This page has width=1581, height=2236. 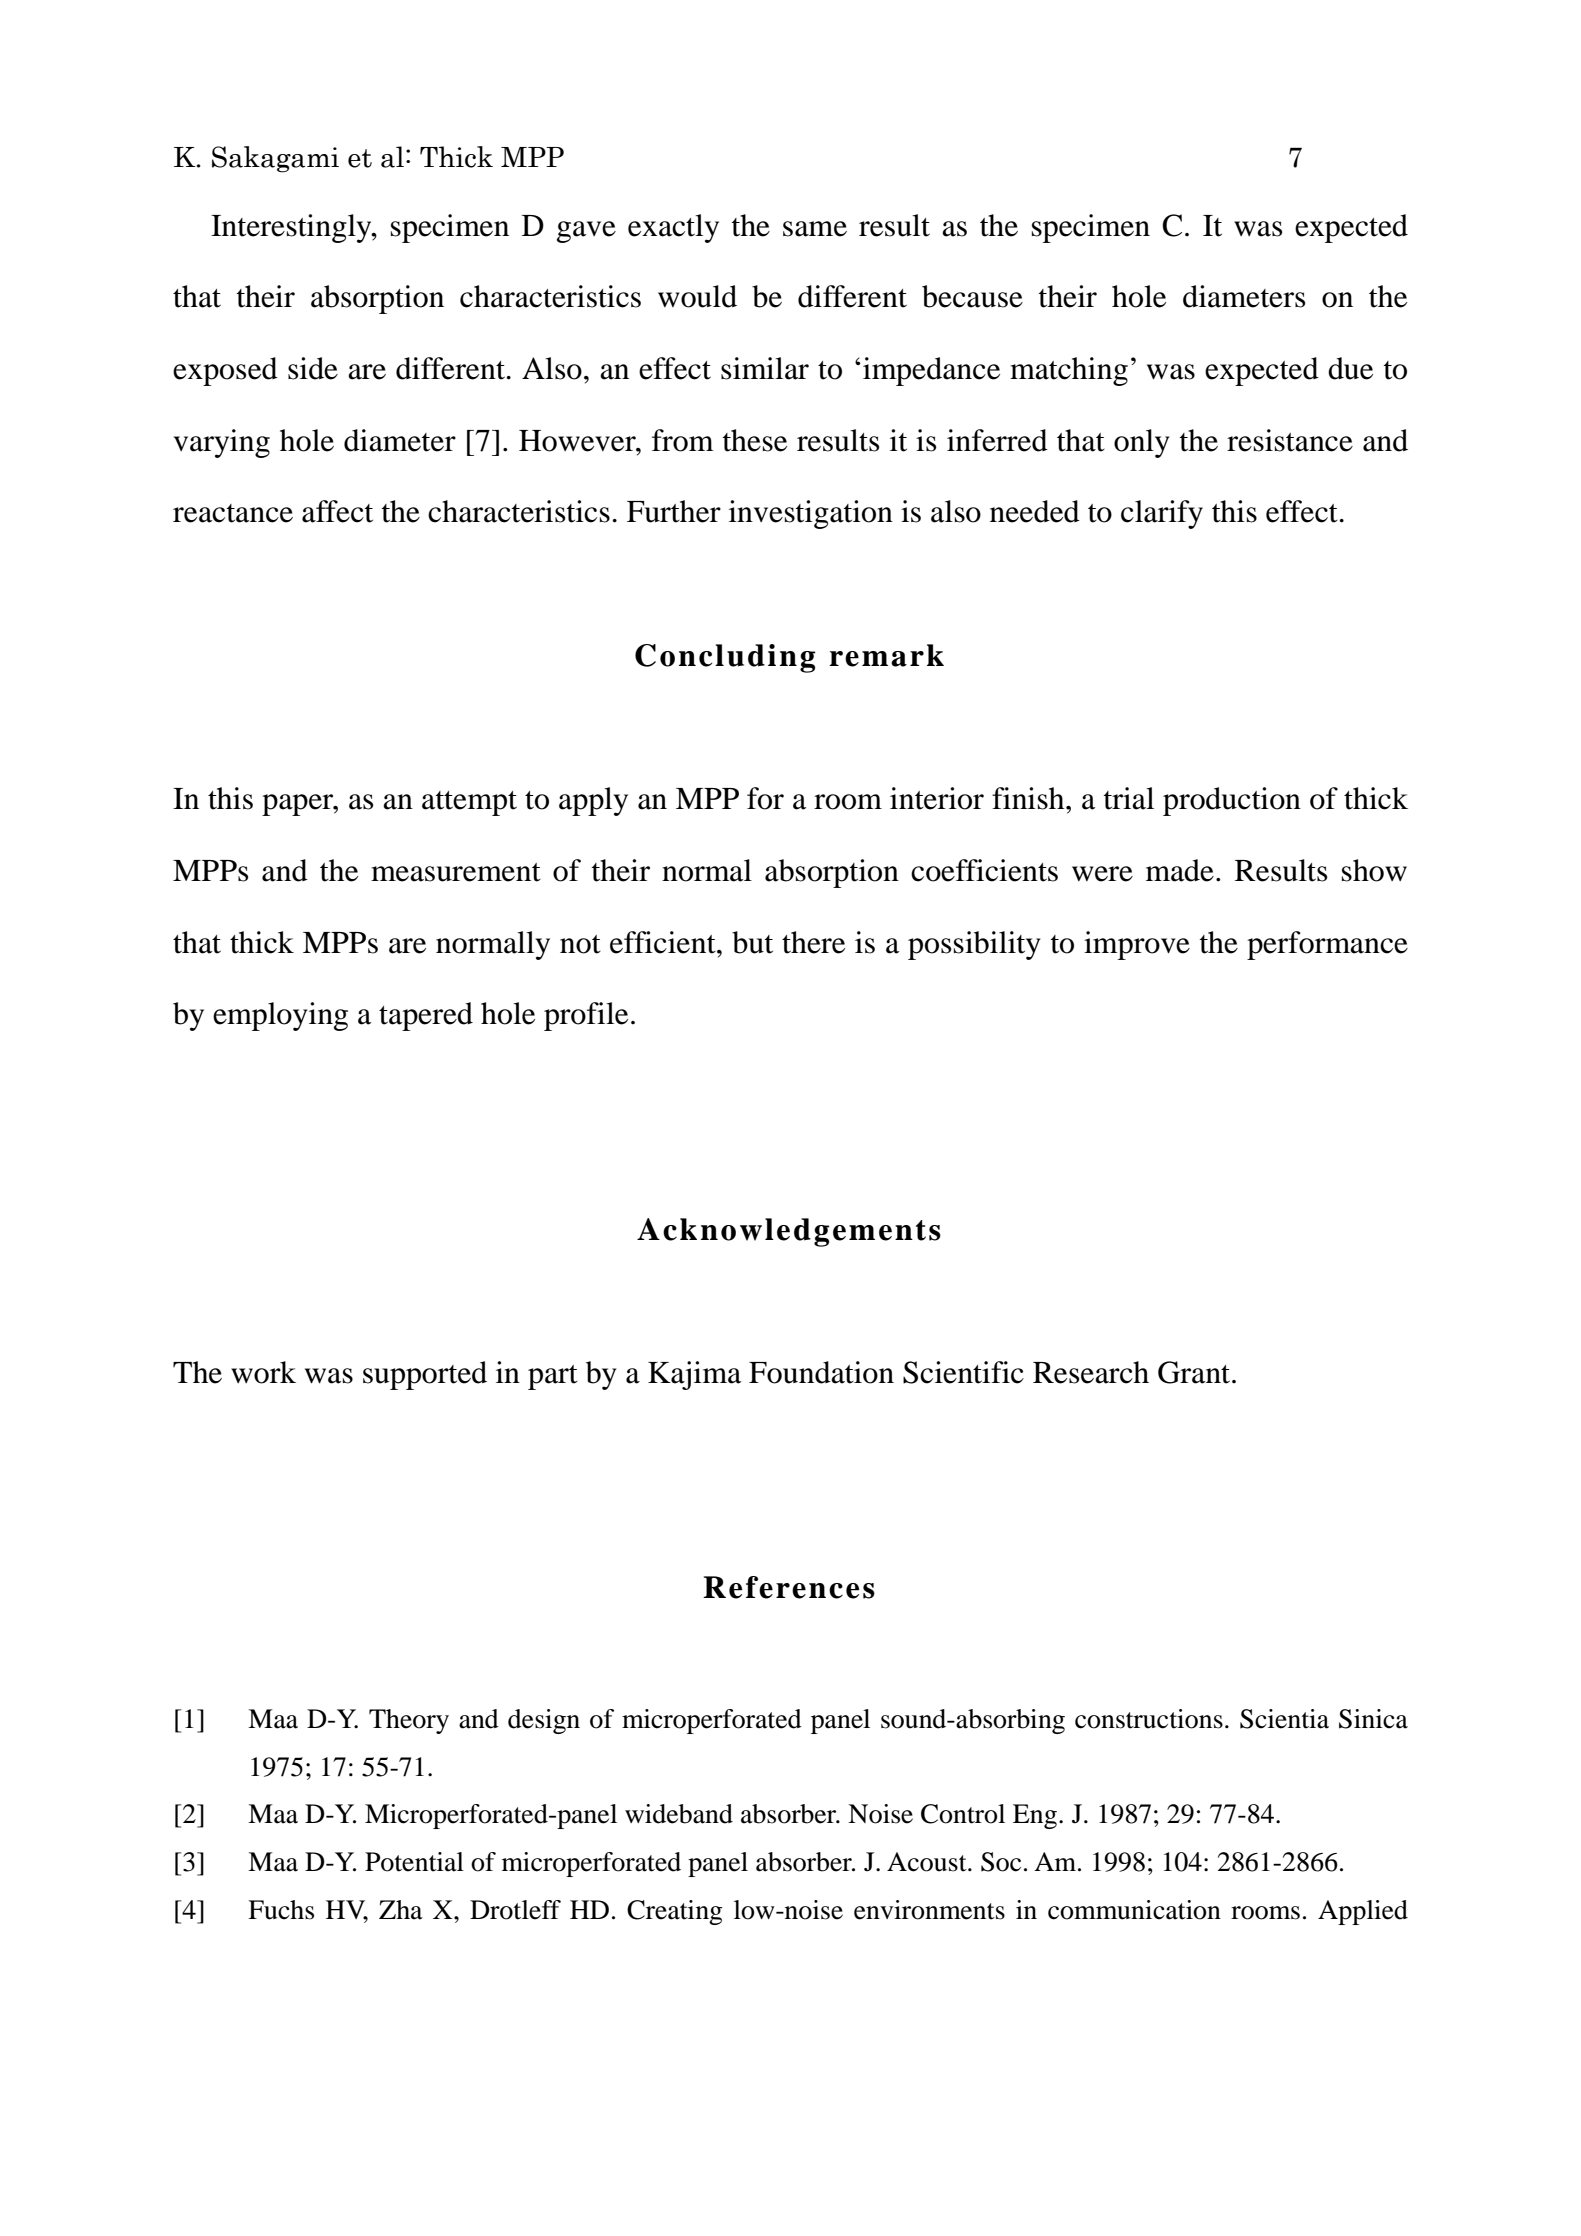 What do you see at coordinates (1327, 945) in the page?
I see `performance` at bounding box center [1327, 945].
